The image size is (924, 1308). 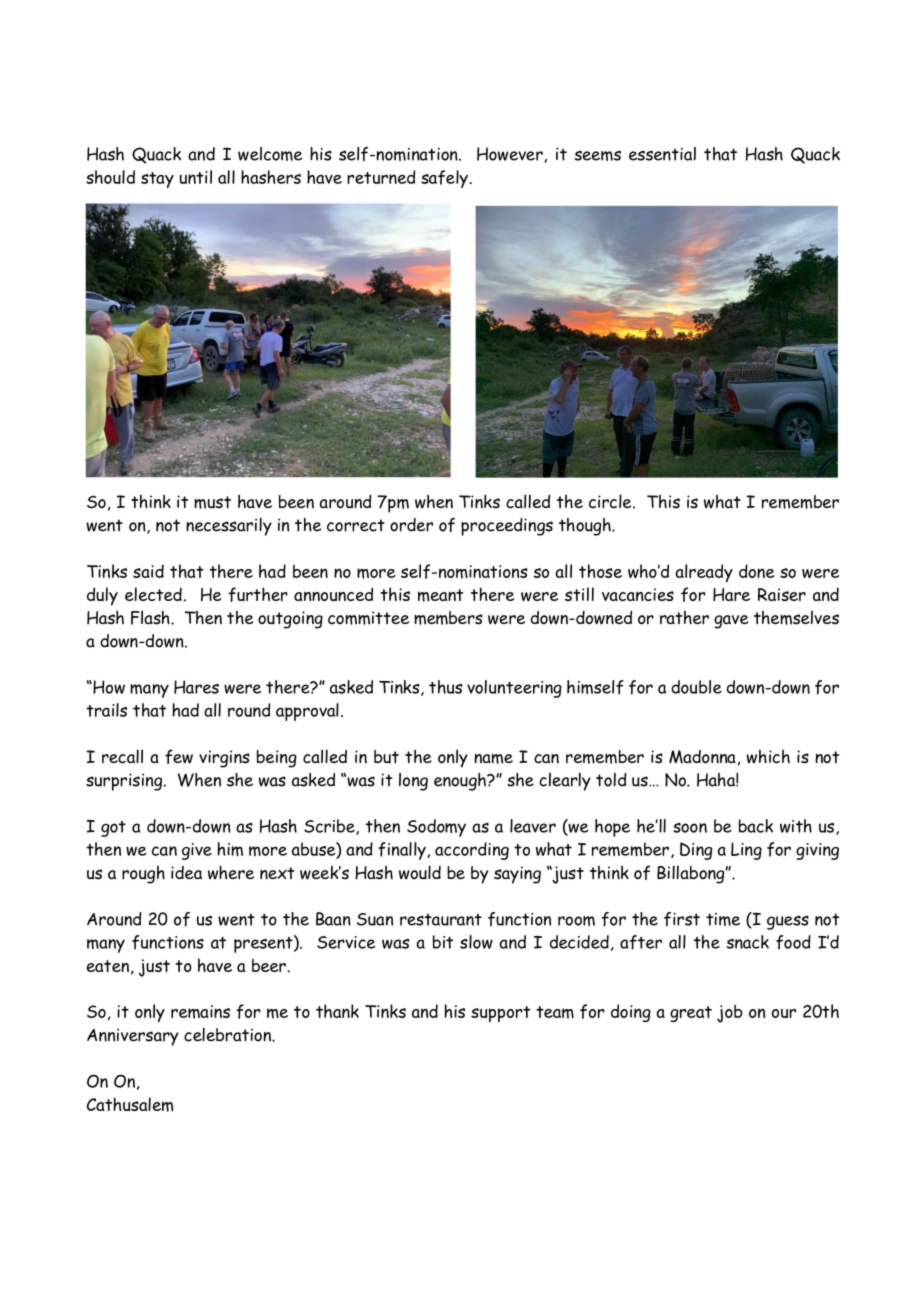 What do you see at coordinates (440, 595) in the screenshot?
I see `meant` at bounding box center [440, 595].
